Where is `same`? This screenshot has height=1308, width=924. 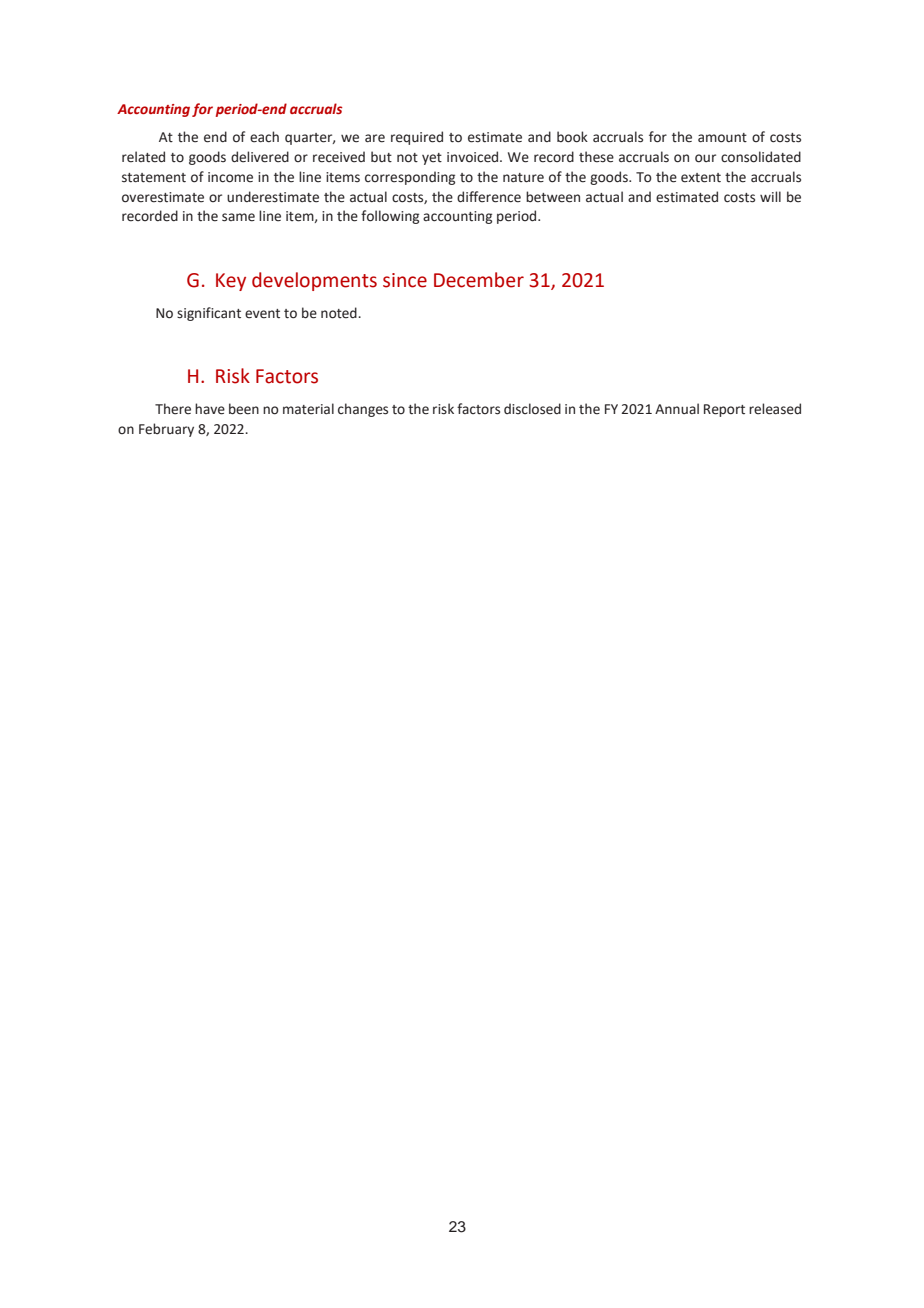
same is located at coordinates (238, 217).
